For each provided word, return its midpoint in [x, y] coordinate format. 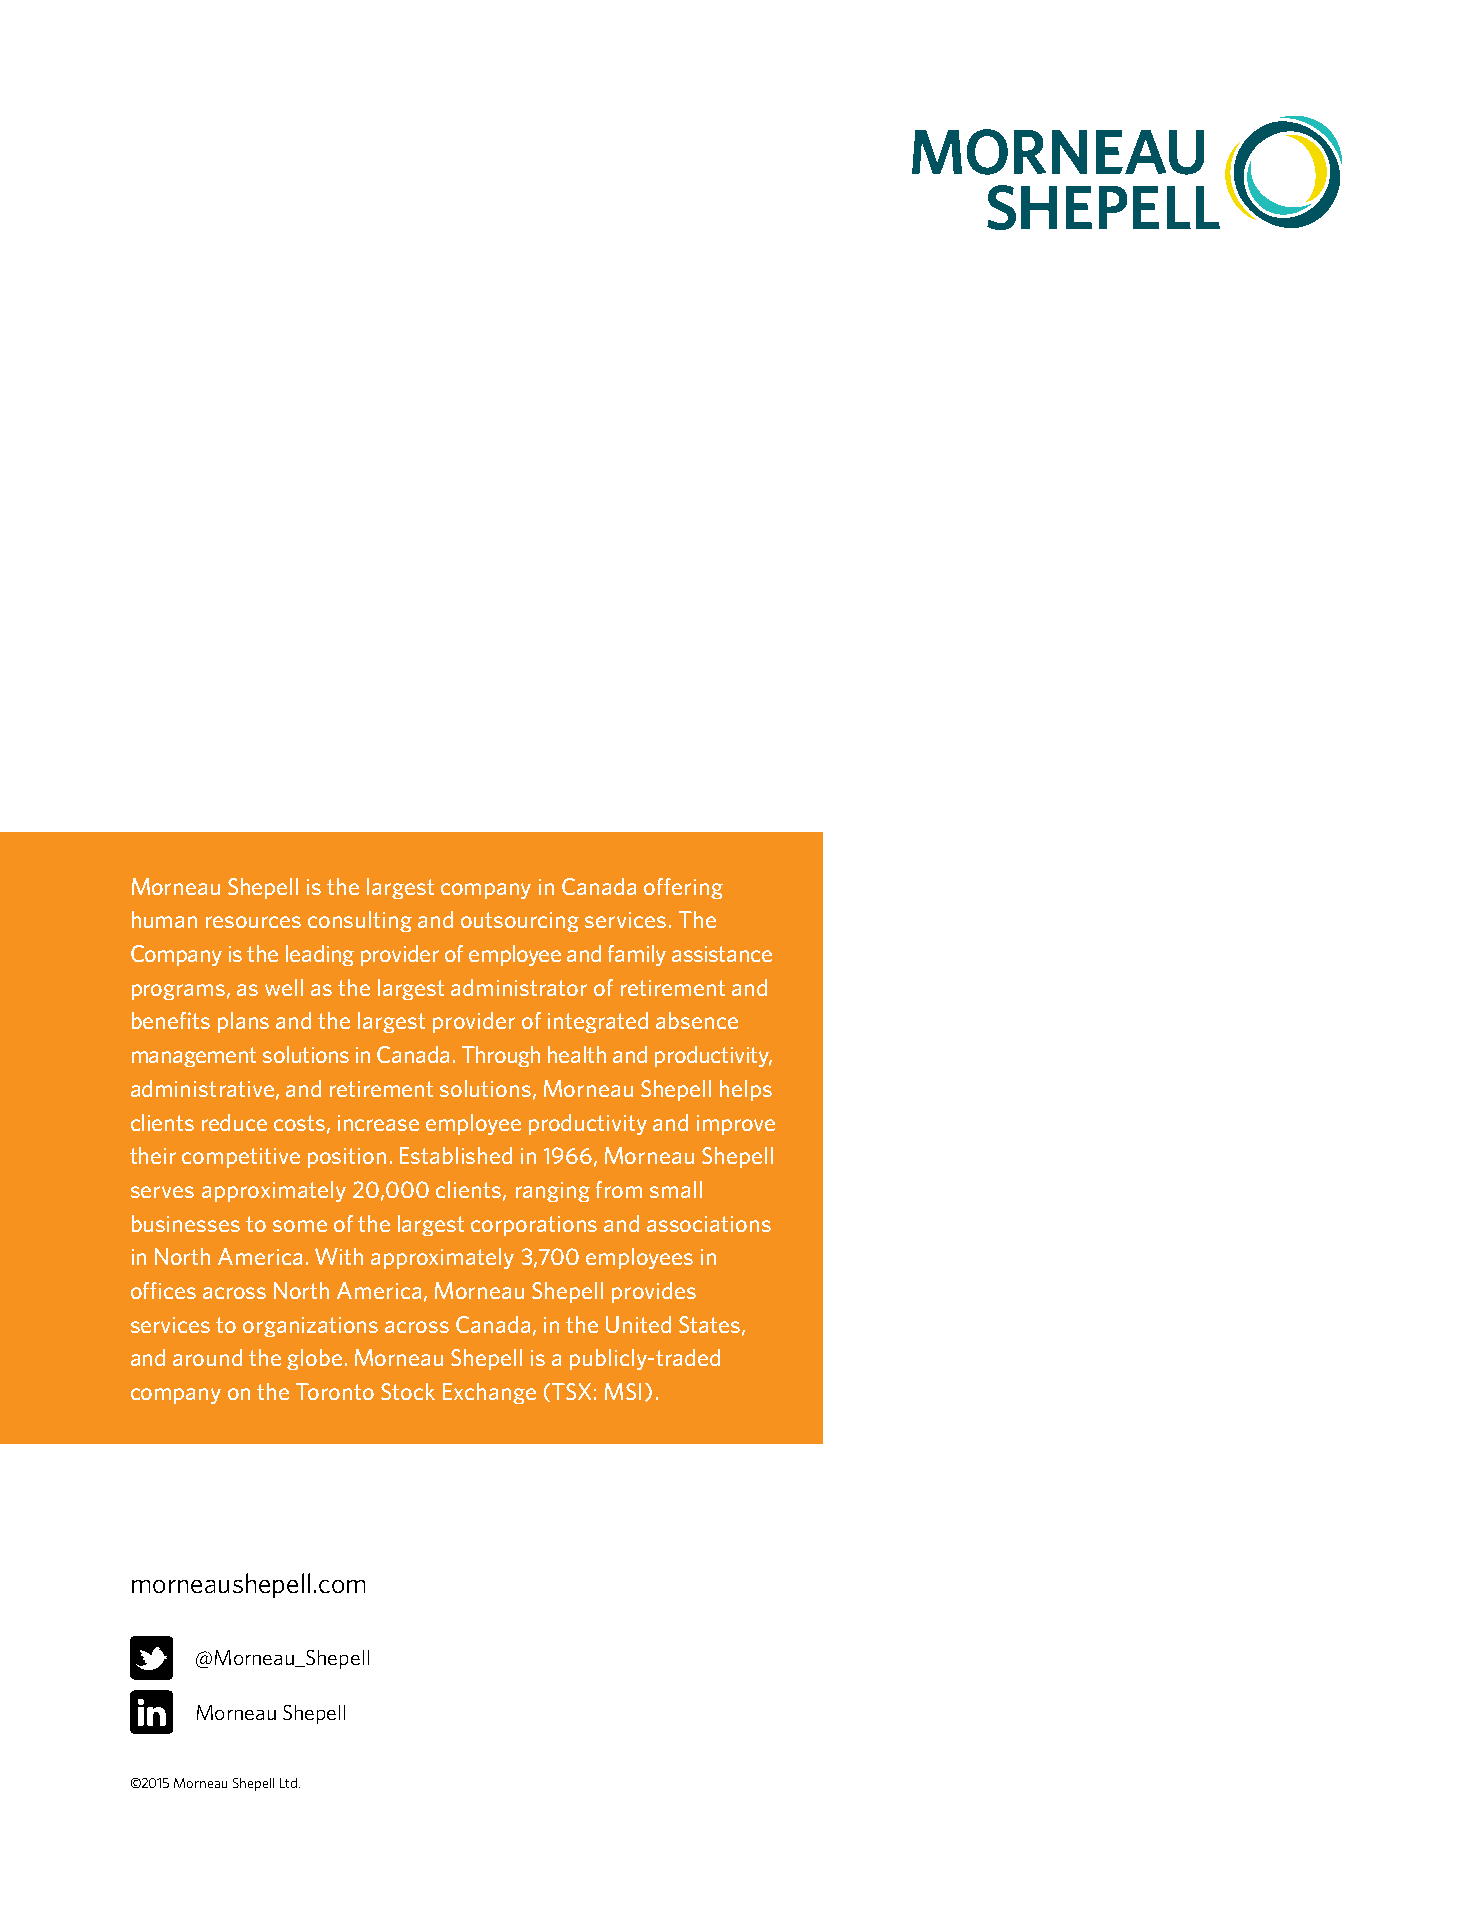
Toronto [335, 1391]
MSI [623, 1391]
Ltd [288, 1783]
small [676, 1189]
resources [253, 922]
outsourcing [520, 922]
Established [456, 1155]
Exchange [489, 1393]
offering [683, 888]
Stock [408, 1391]
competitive [241, 1158]
